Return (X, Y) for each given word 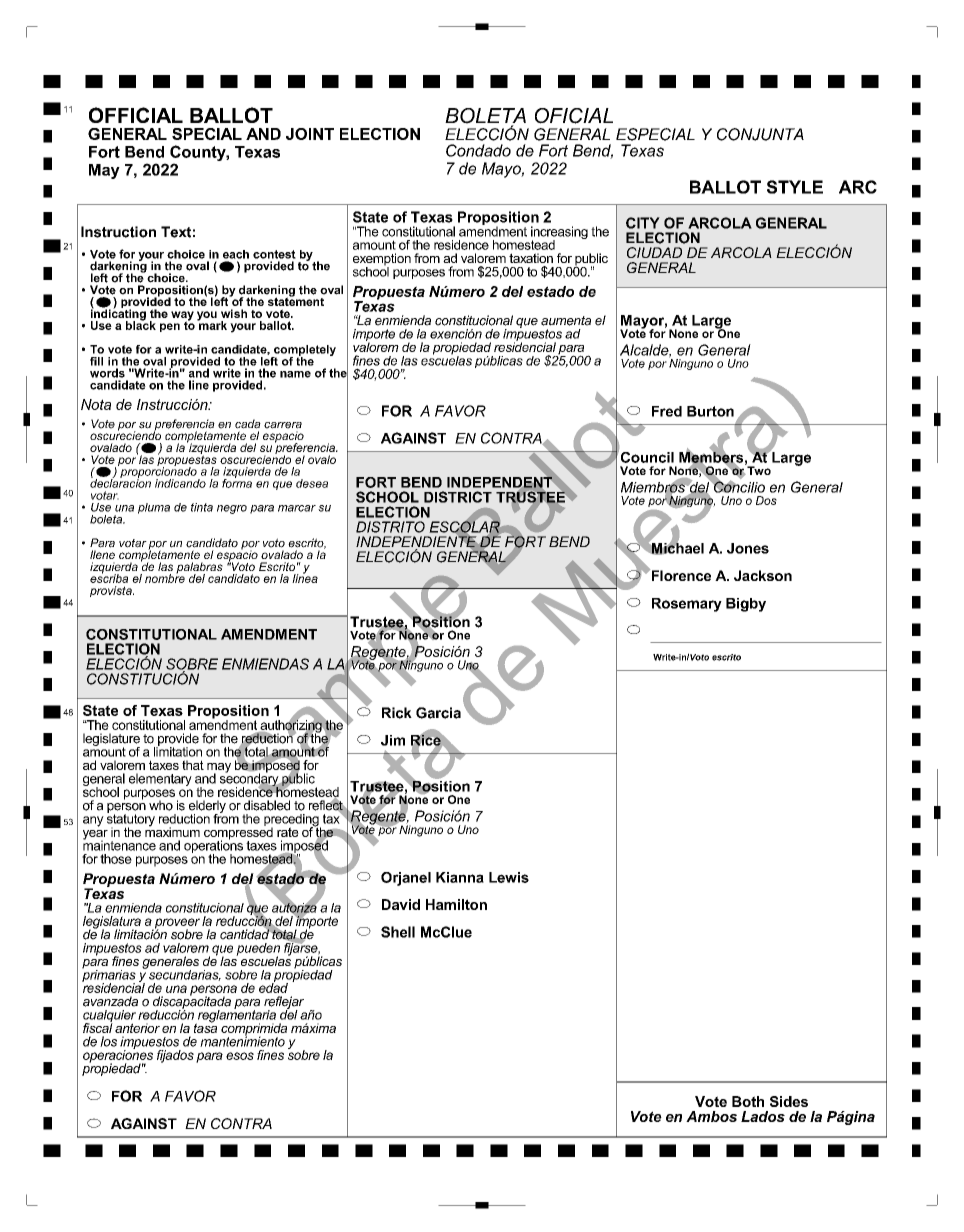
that (193, 765)
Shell (398, 932)
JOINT (310, 134)
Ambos (711, 1116)
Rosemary (687, 605)
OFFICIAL (136, 115)
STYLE (795, 187)
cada (248, 424)
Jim (393, 740)
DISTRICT (458, 497)
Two (758, 469)
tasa (205, 1027)
